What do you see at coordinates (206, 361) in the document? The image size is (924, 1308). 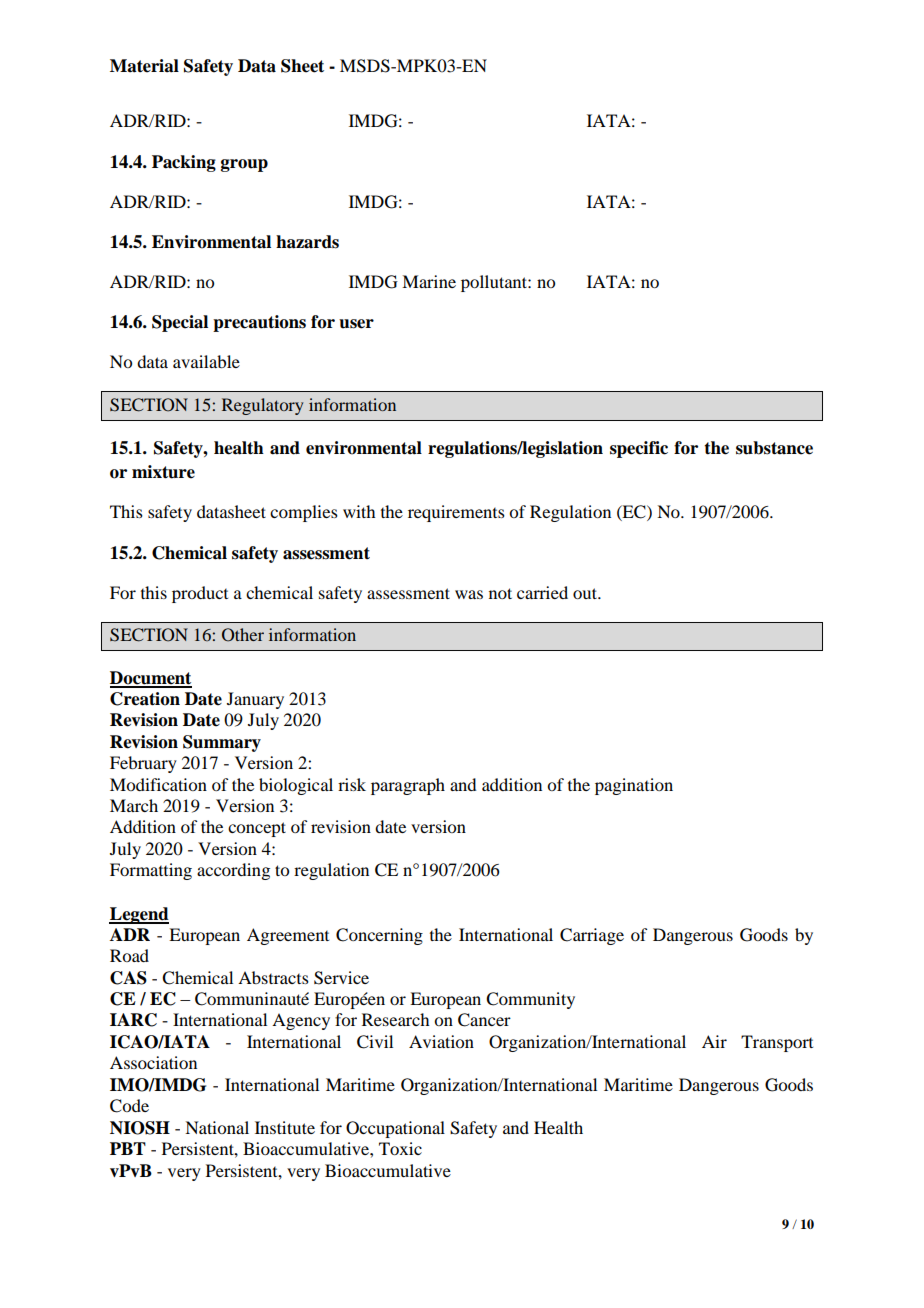 I see `available` at bounding box center [206, 361].
